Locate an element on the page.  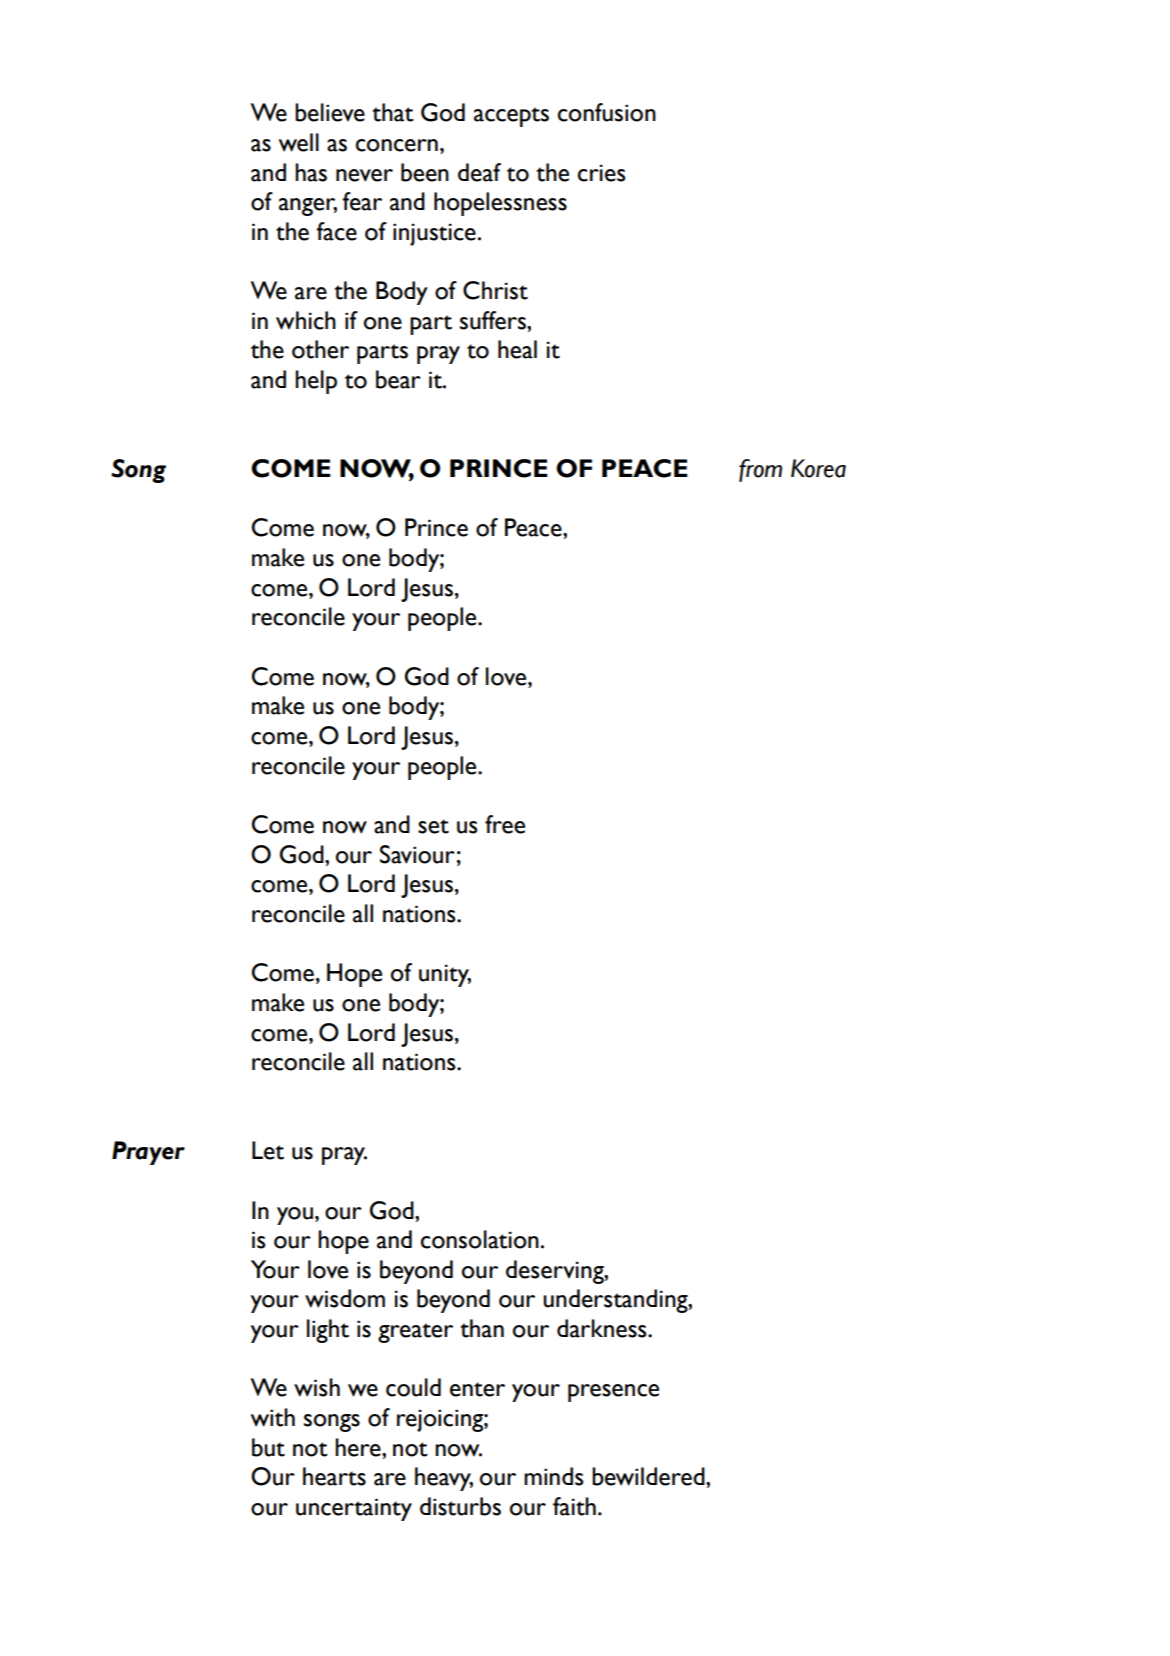
bewildered is located at coordinates (649, 1476).
